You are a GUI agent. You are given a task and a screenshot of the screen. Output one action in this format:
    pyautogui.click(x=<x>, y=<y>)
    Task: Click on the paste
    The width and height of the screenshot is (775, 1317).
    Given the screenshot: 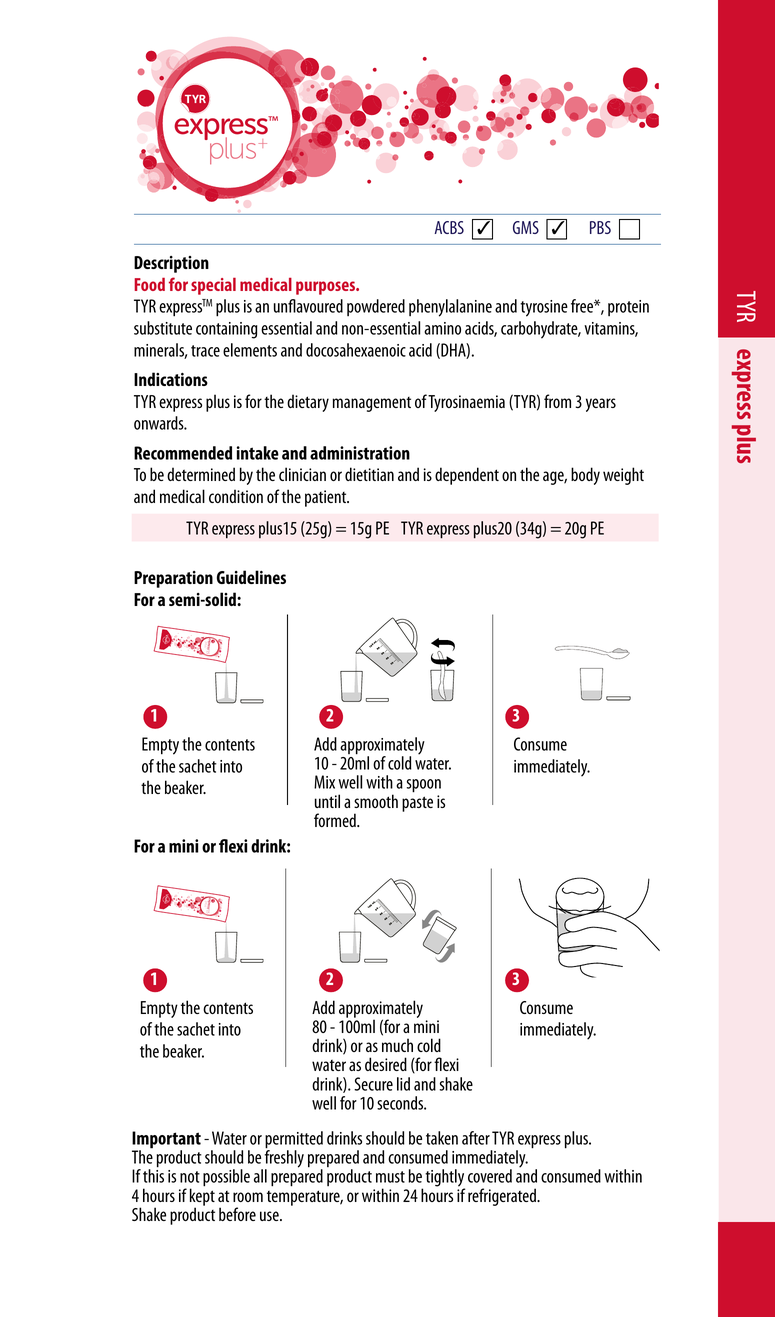 What is the action you would take?
    pyautogui.click(x=417, y=804)
